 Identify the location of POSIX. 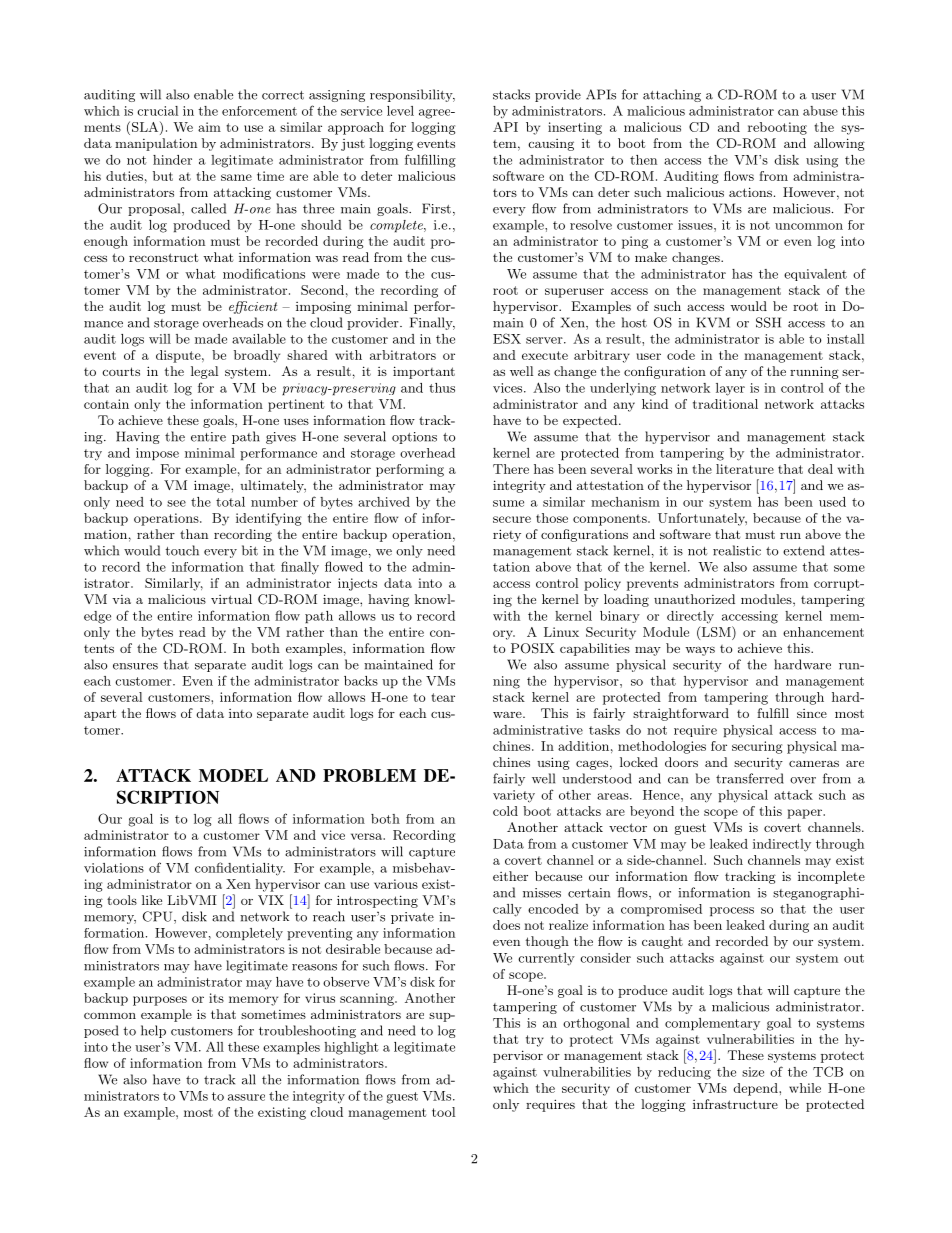
(533, 648).
